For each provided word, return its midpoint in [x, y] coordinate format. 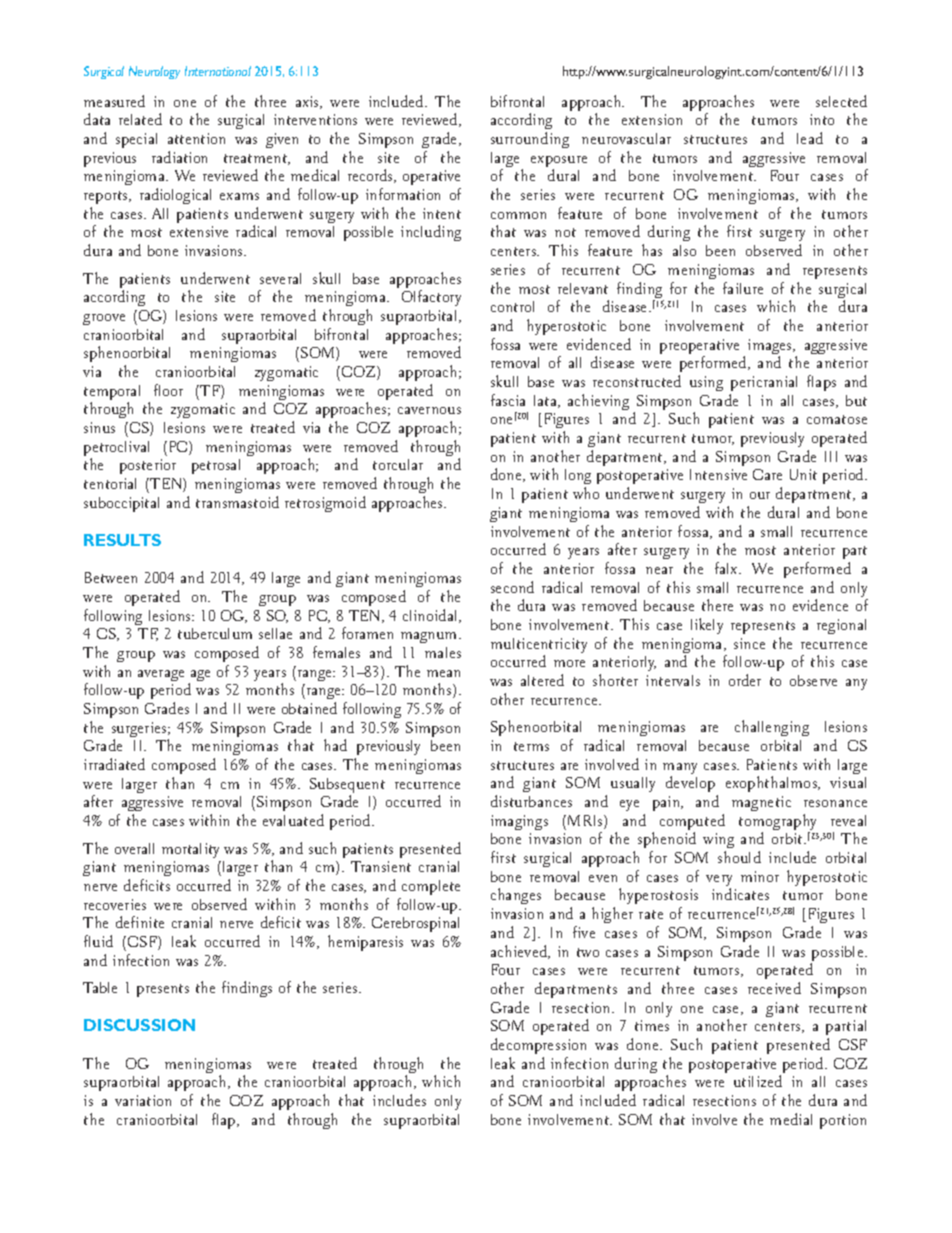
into [822, 119]
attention [196, 138]
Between [111, 577]
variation [143, 1100]
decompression [538, 1046]
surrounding [530, 140]
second [512, 587]
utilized [758, 1081]
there [717, 605]
